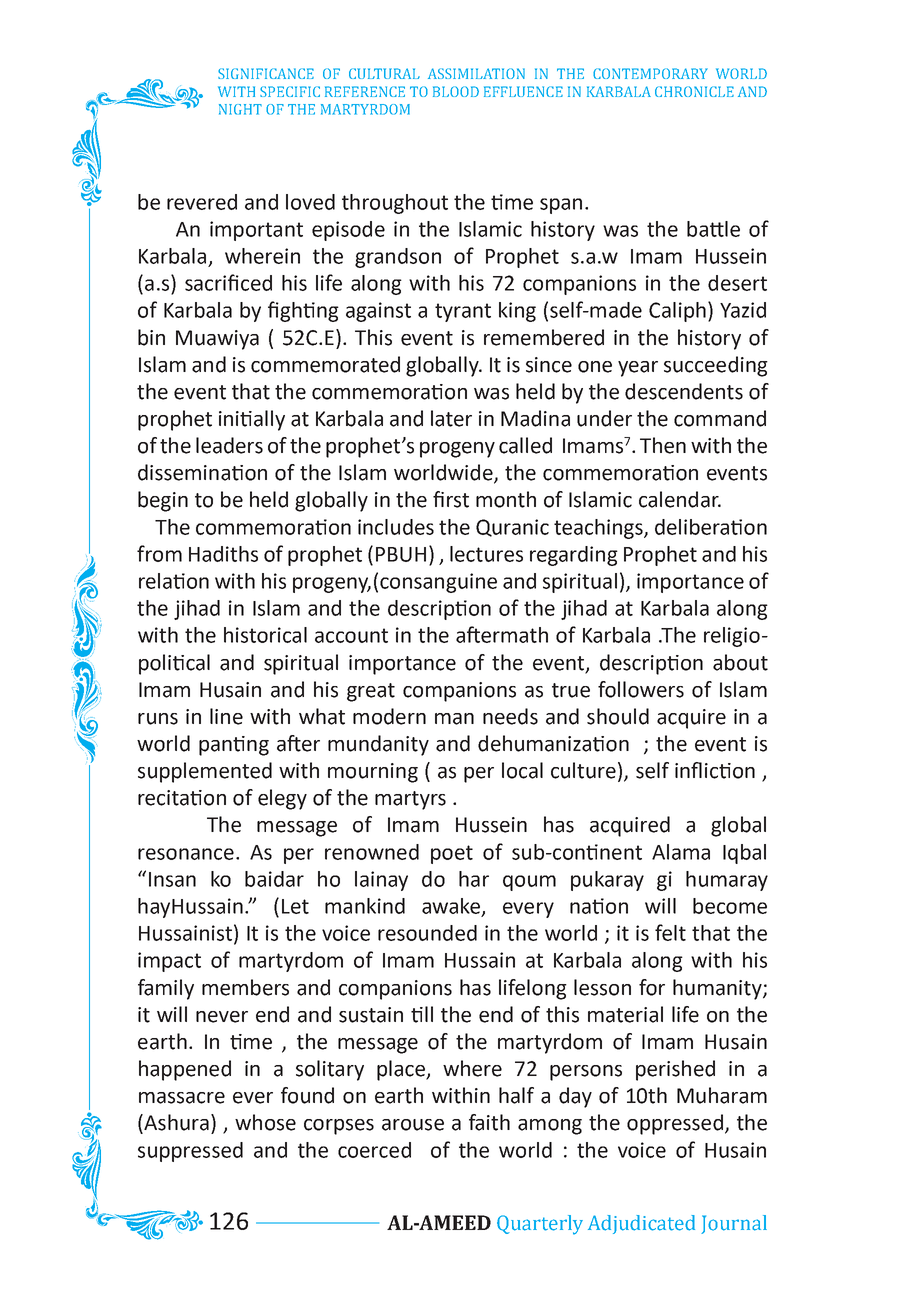 The image size is (905, 1316). What do you see at coordinates (256, 231) in the screenshot?
I see `important` at bounding box center [256, 231].
